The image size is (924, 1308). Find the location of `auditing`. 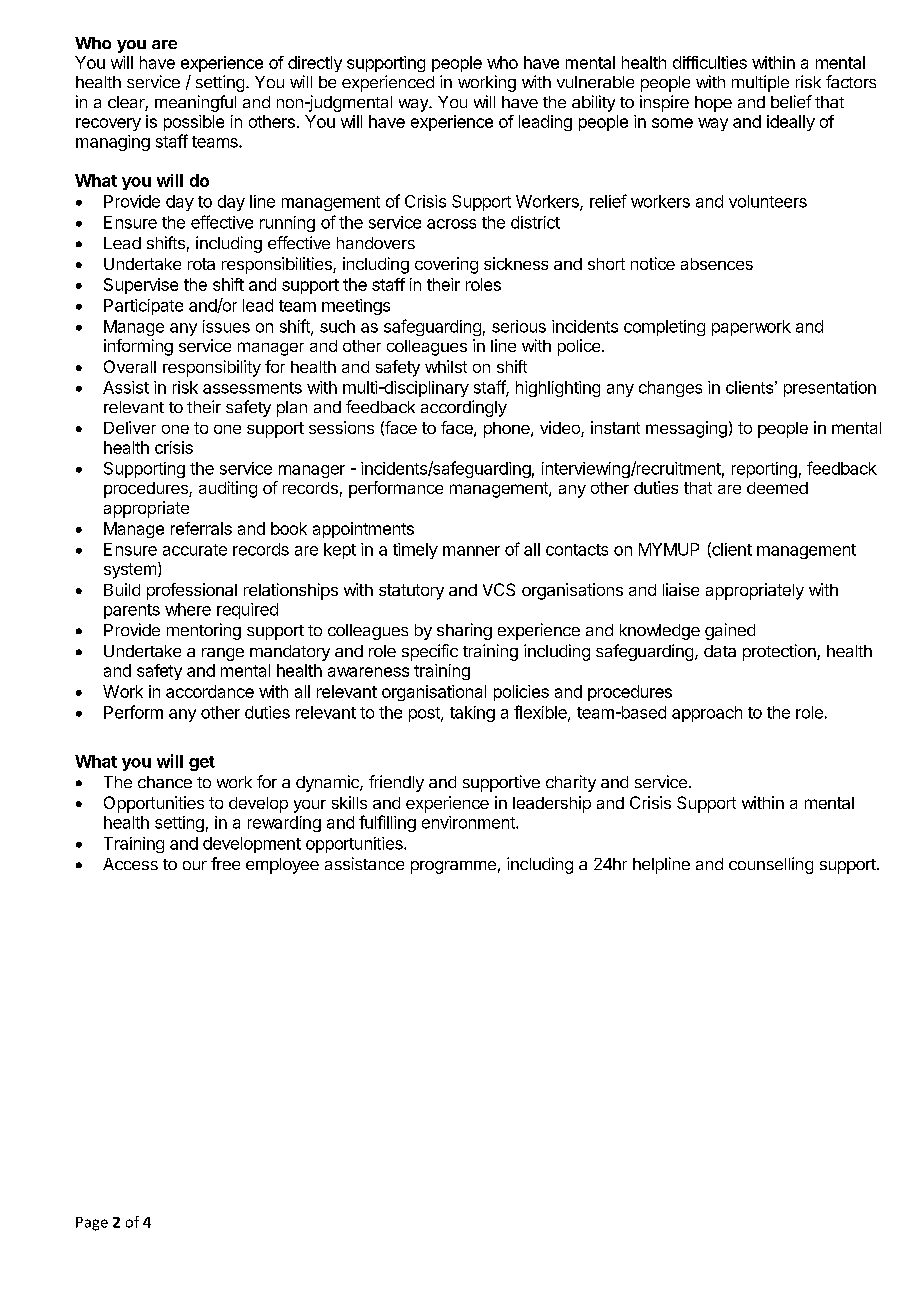

auditing is located at coordinates (228, 489).
